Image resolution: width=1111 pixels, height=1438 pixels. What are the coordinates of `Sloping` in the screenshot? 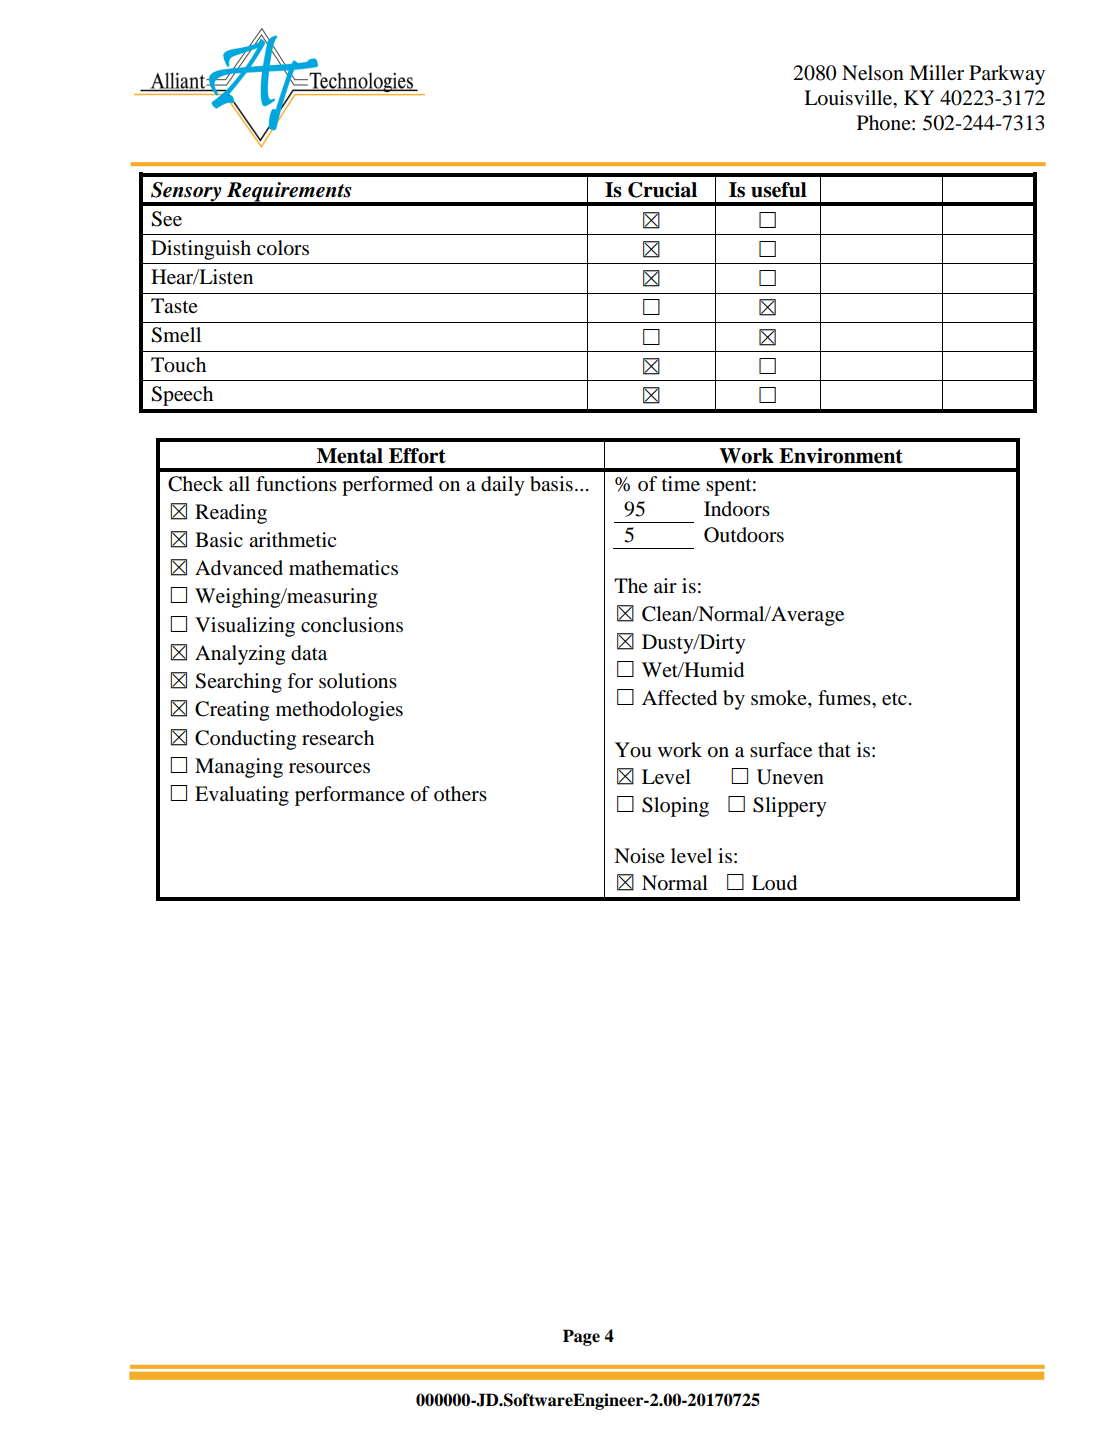 It's located at (675, 807).
